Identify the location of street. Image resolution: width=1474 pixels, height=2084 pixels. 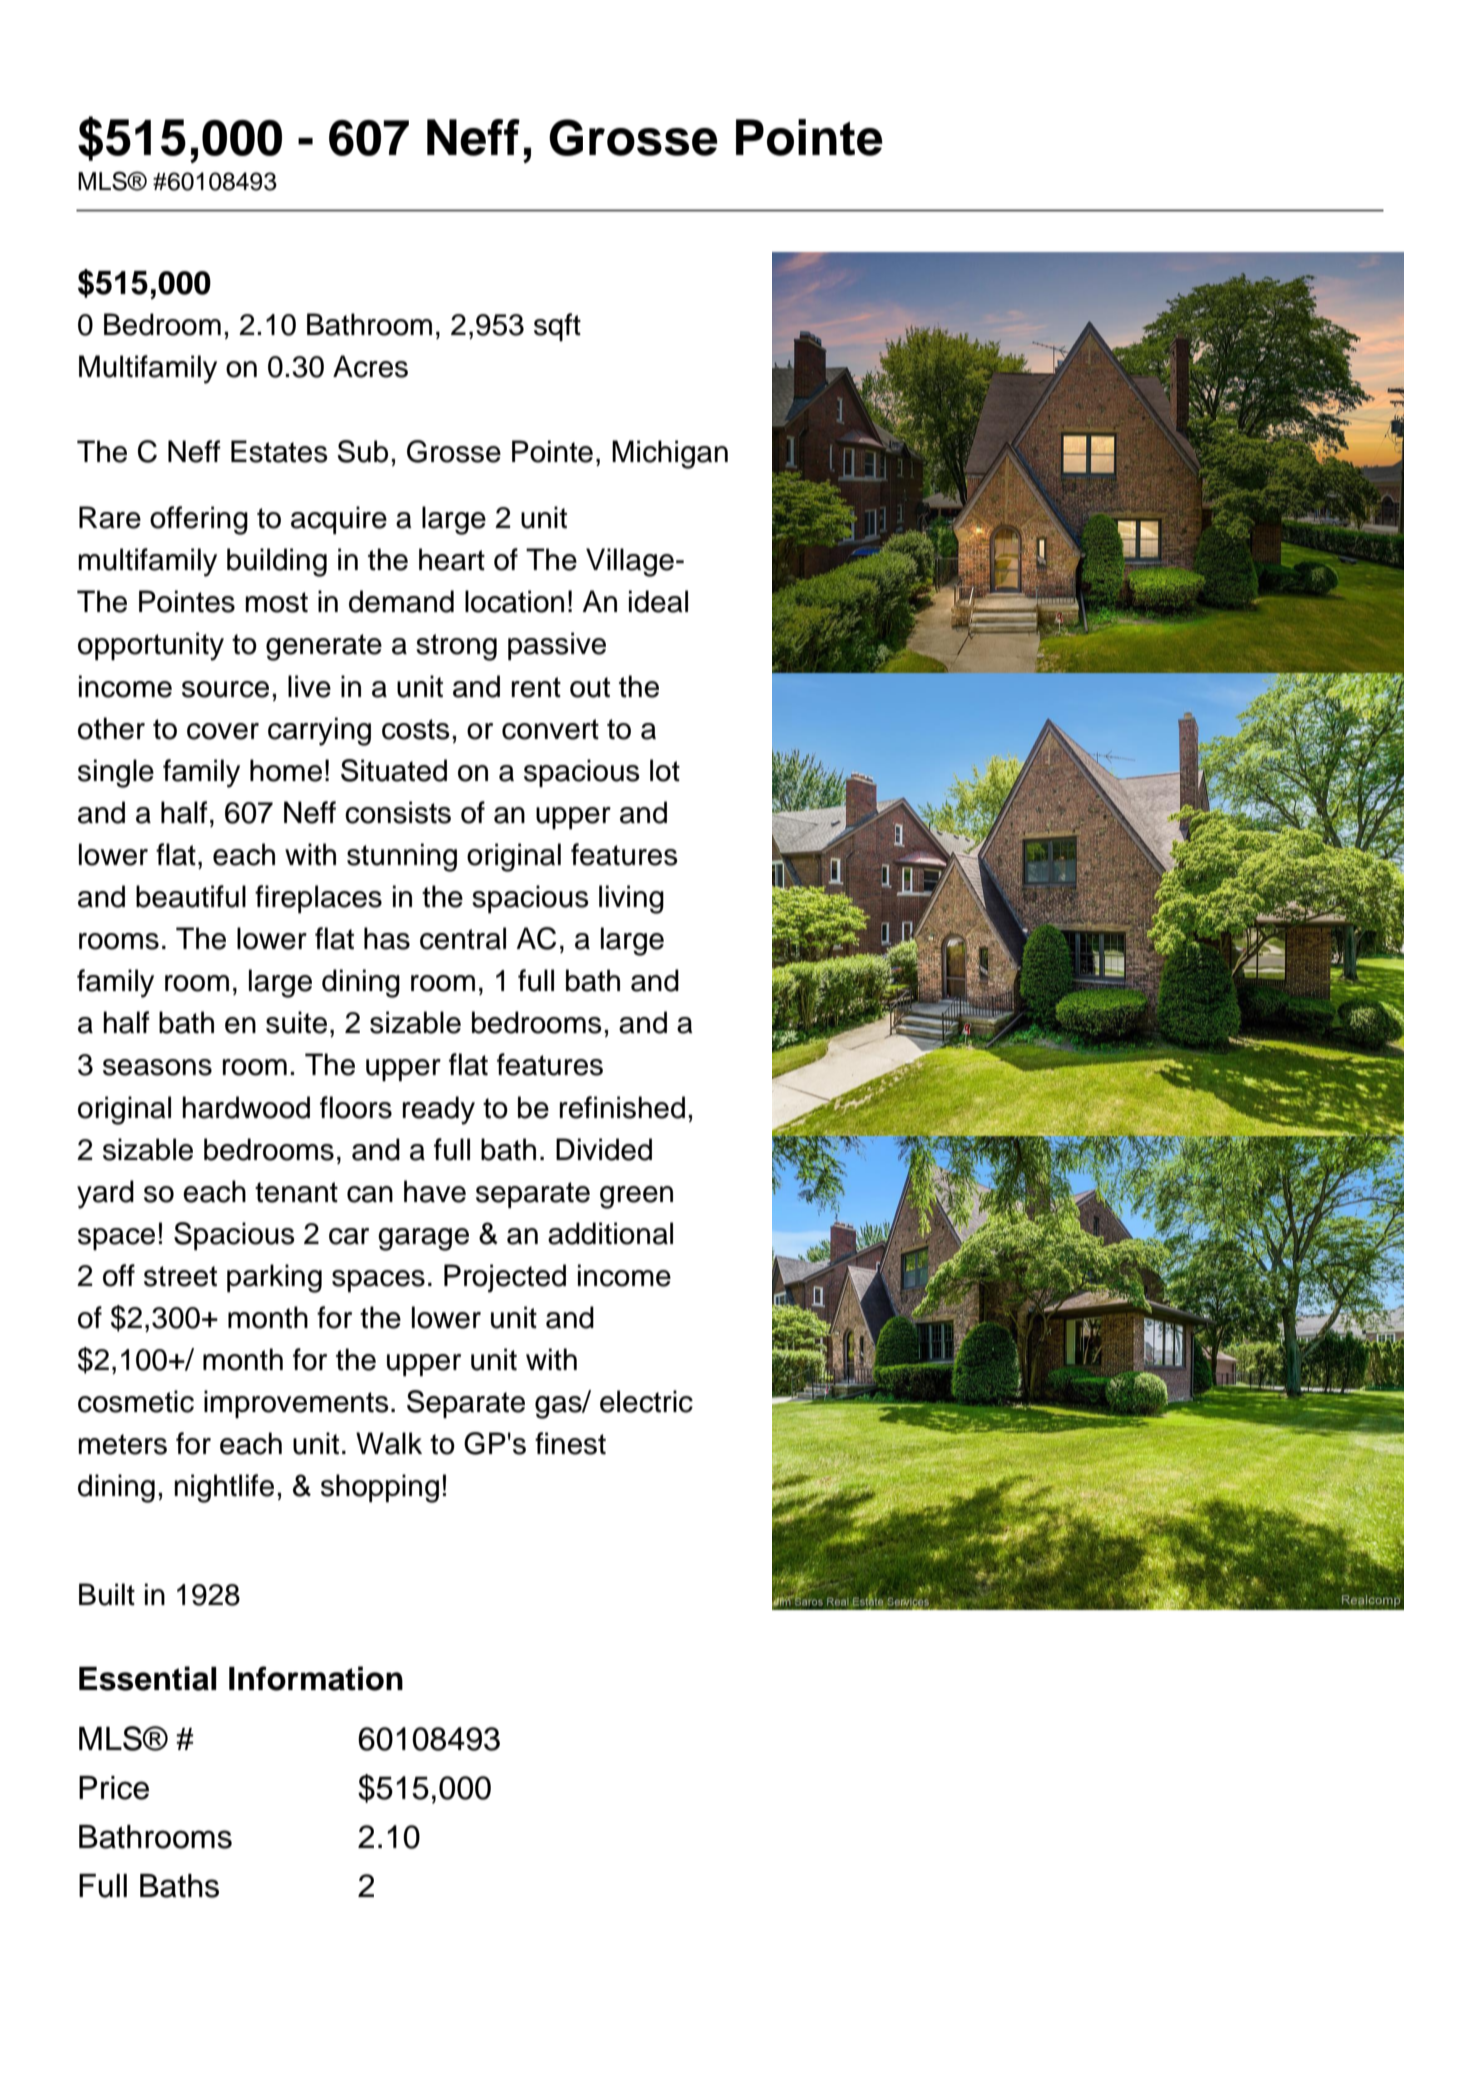
(180, 1276).
